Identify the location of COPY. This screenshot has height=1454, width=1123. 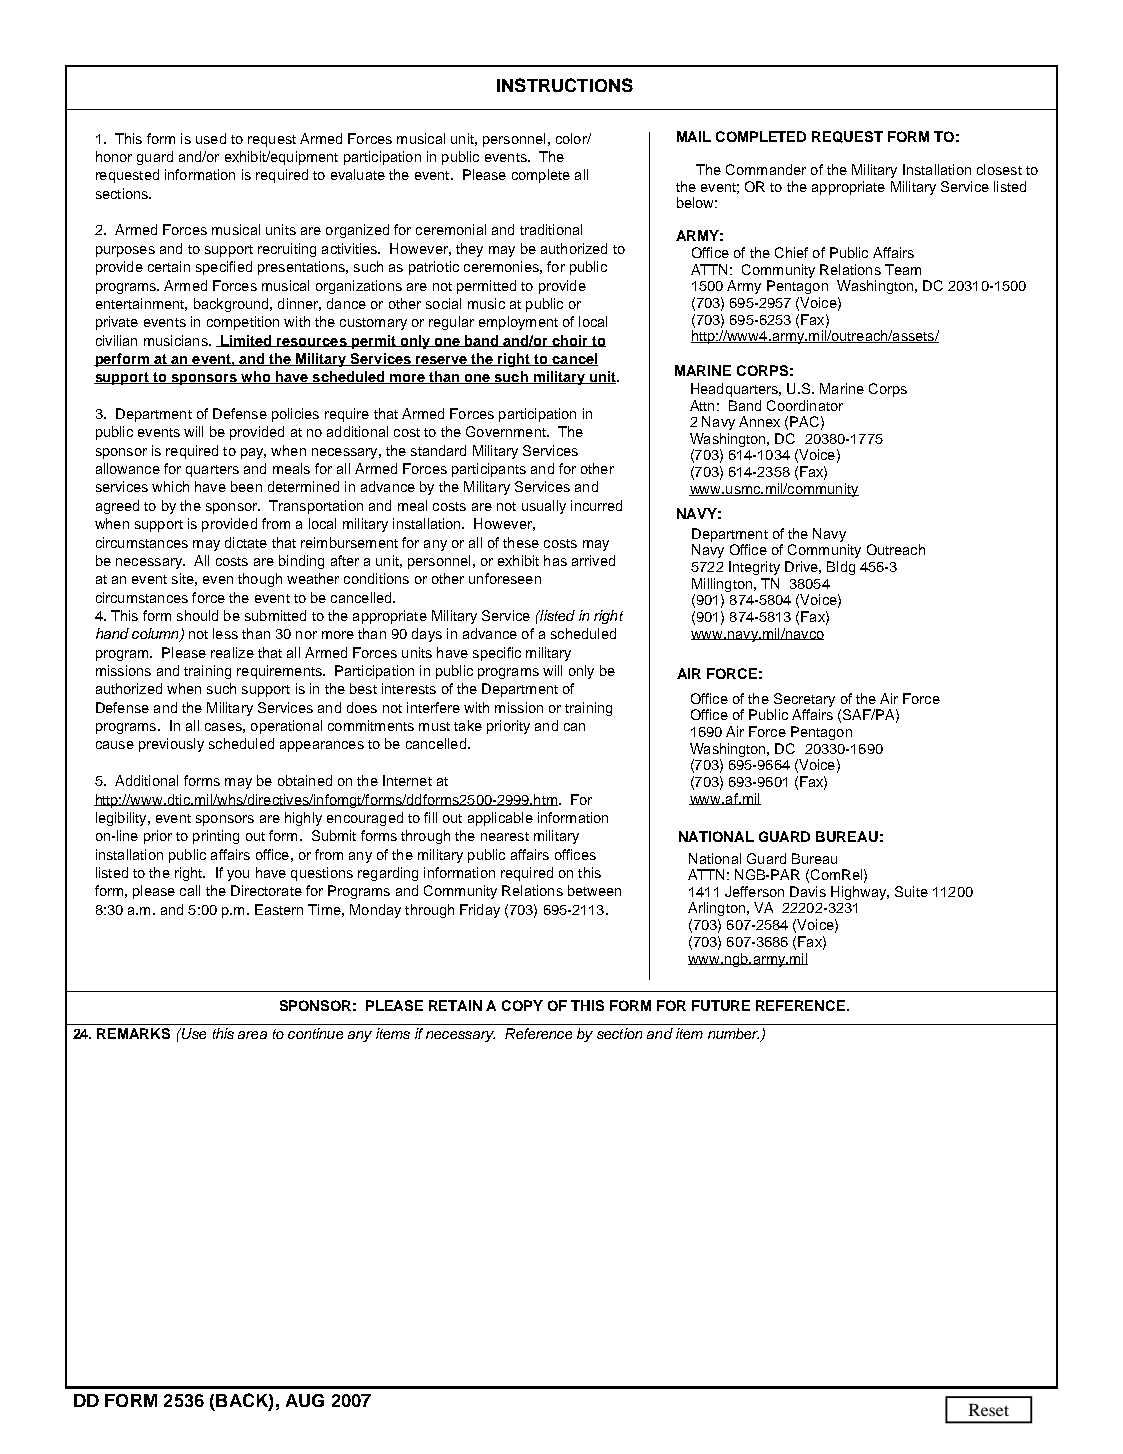
(522, 1005).
